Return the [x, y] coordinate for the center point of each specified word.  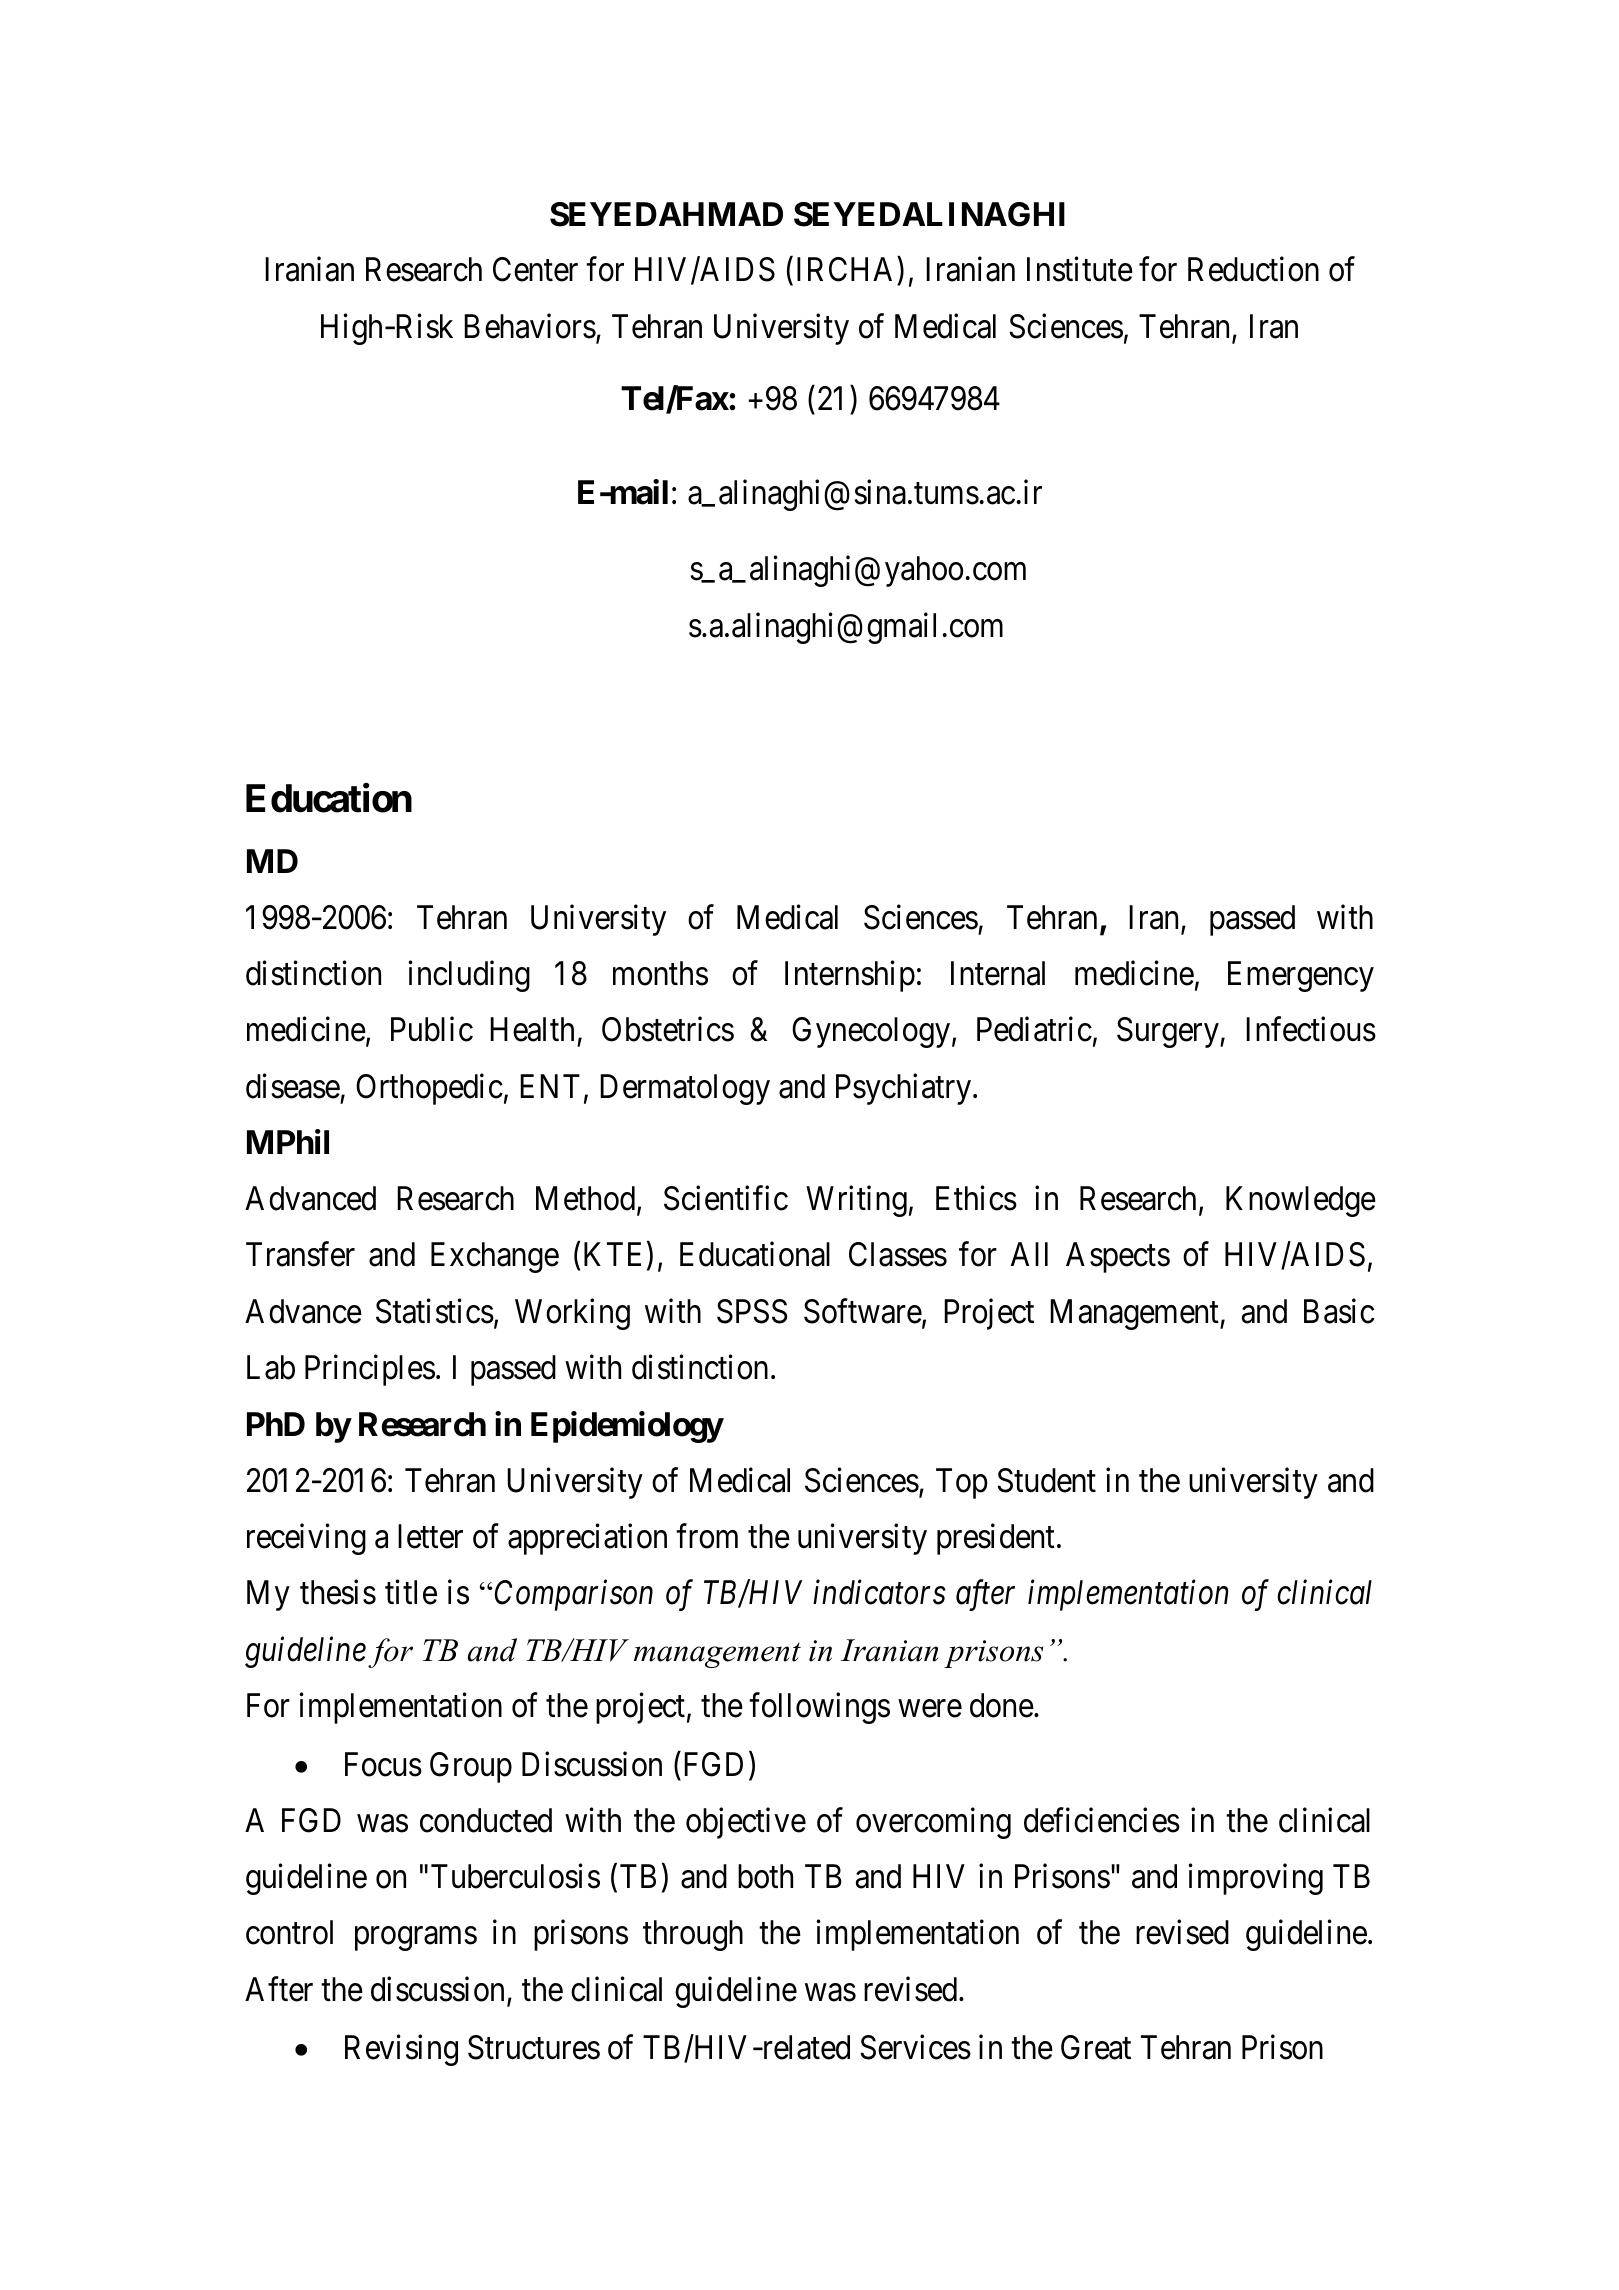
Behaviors [530, 326]
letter [430, 1536]
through [693, 1935]
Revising [401, 2050]
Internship [850, 976]
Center [535, 269]
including [469, 976]
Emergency [1301, 976]
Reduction [1253, 269]
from [707, 1536]
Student [1047, 1480]
